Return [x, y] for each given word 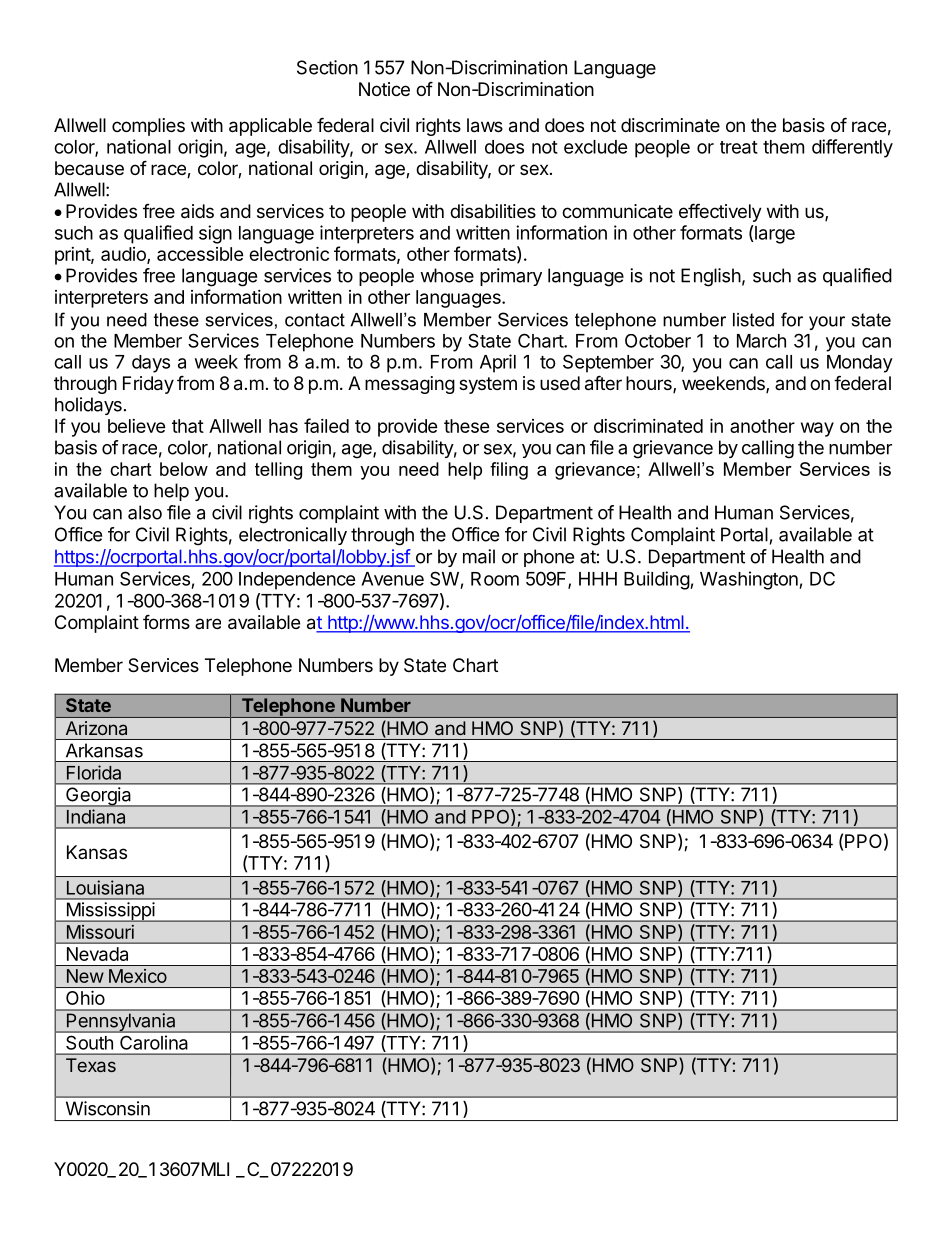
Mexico [138, 976]
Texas [91, 1065]
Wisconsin [108, 1108]
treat [739, 147]
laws [485, 125]
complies [148, 127]
